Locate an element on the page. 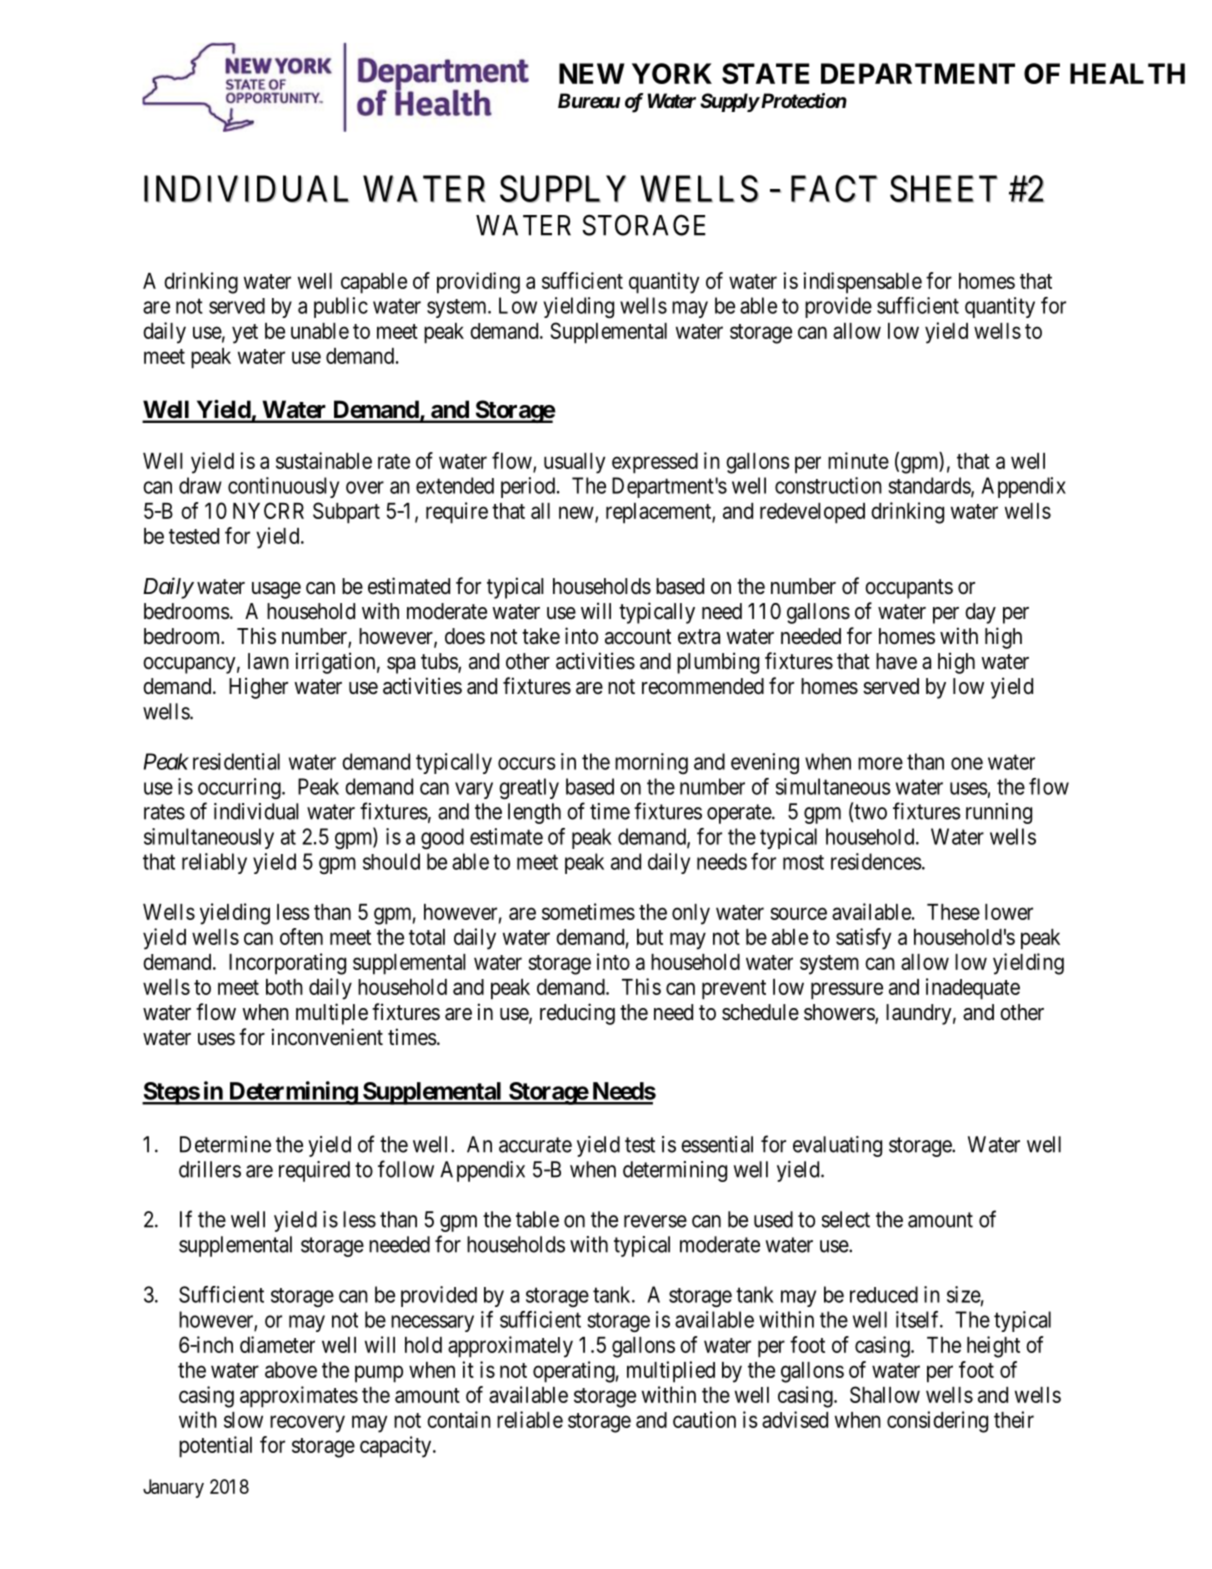 The image size is (1212, 1569). caution is located at coordinates (704, 1419).
